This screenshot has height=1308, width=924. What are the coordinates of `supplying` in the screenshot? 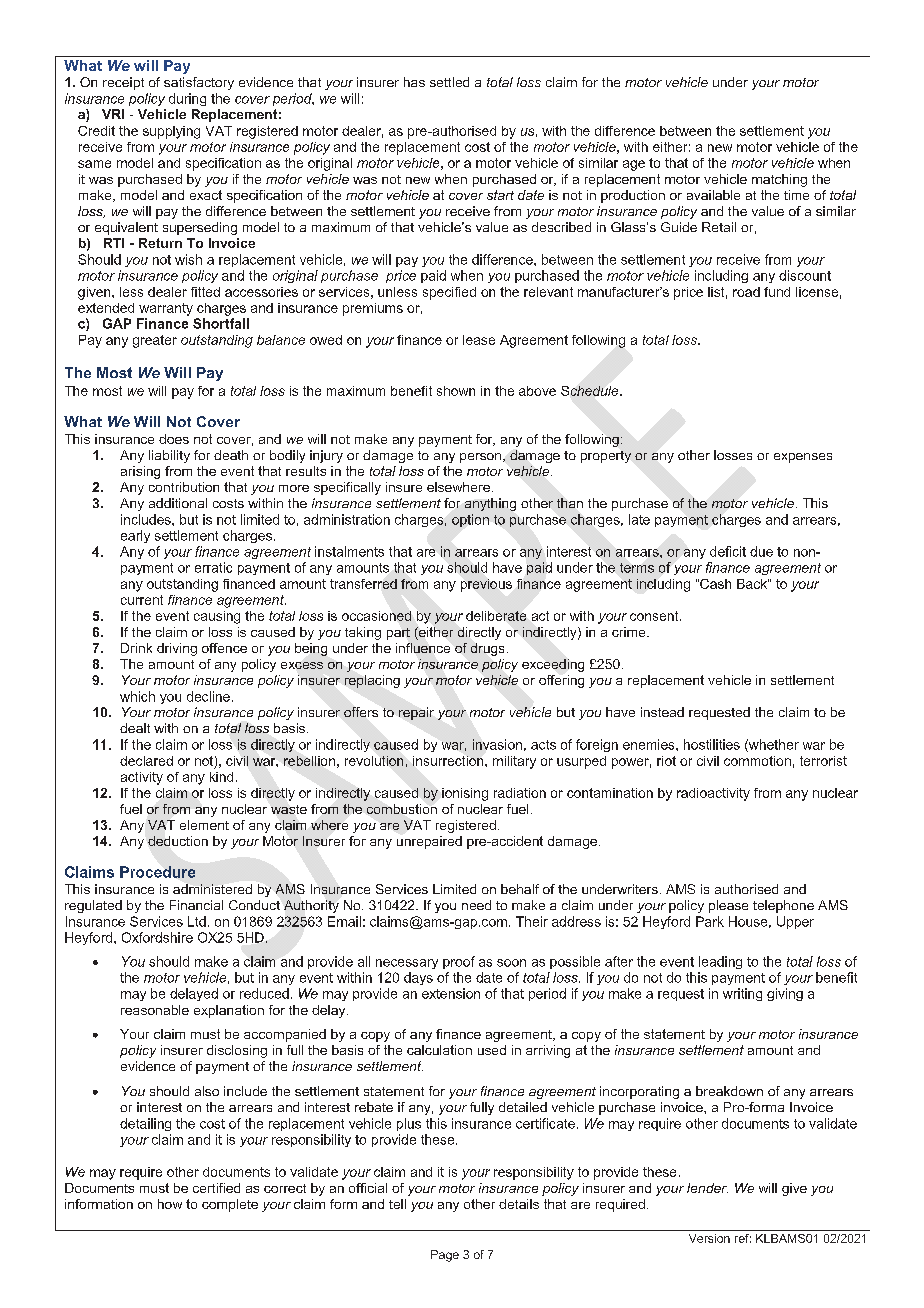 It's located at (171, 132).
